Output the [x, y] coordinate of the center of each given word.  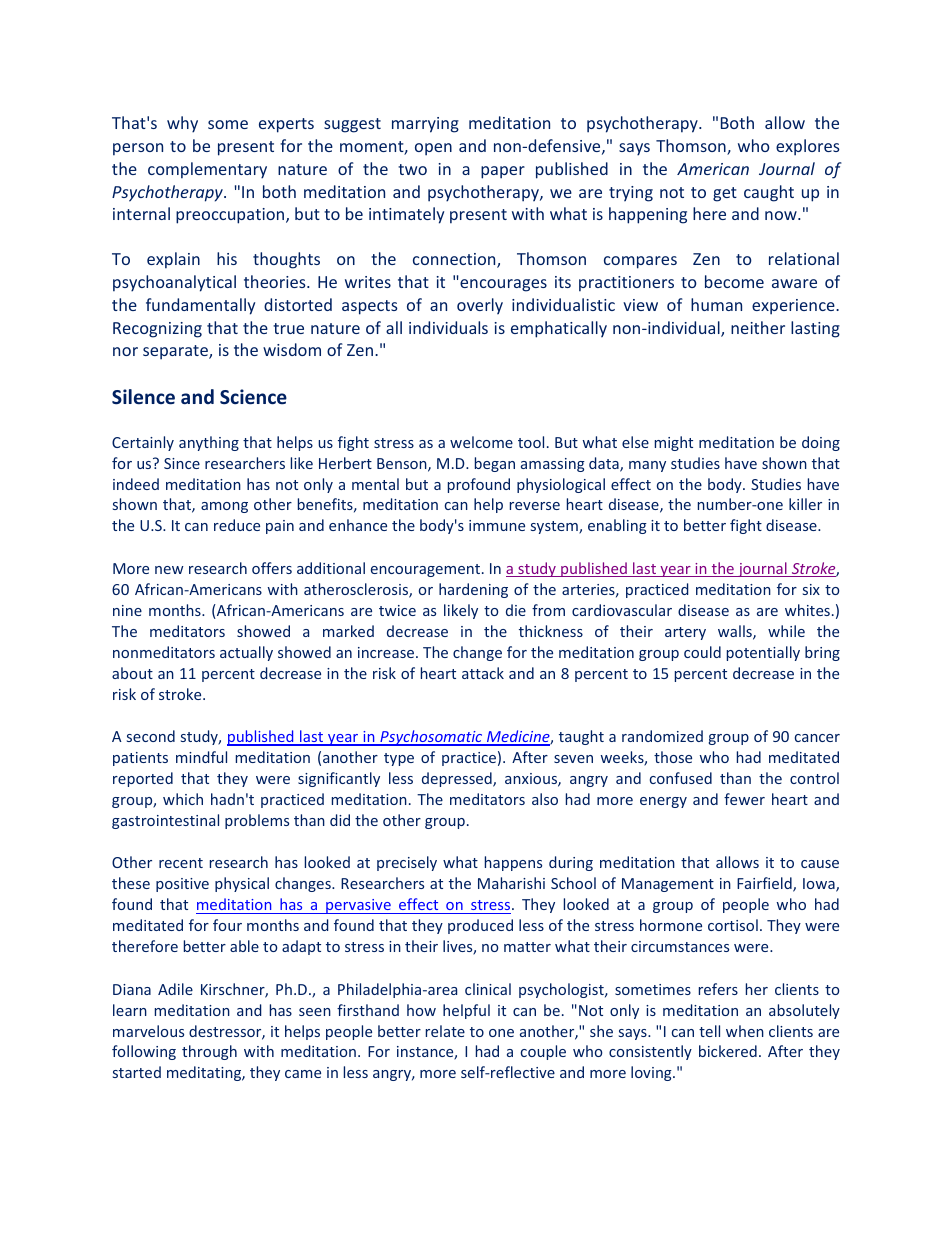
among [224, 507]
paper [503, 172]
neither [758, 327]
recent [181, 863]
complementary [207, 170]
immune [497, 525]
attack [483, 673]
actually [246, 653]
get [725, 194]
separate [176, 352]
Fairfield [765, 884]
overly [480, 306]
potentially [763, 653]
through [209, 1052]
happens [513, 863]
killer [805, 504]
